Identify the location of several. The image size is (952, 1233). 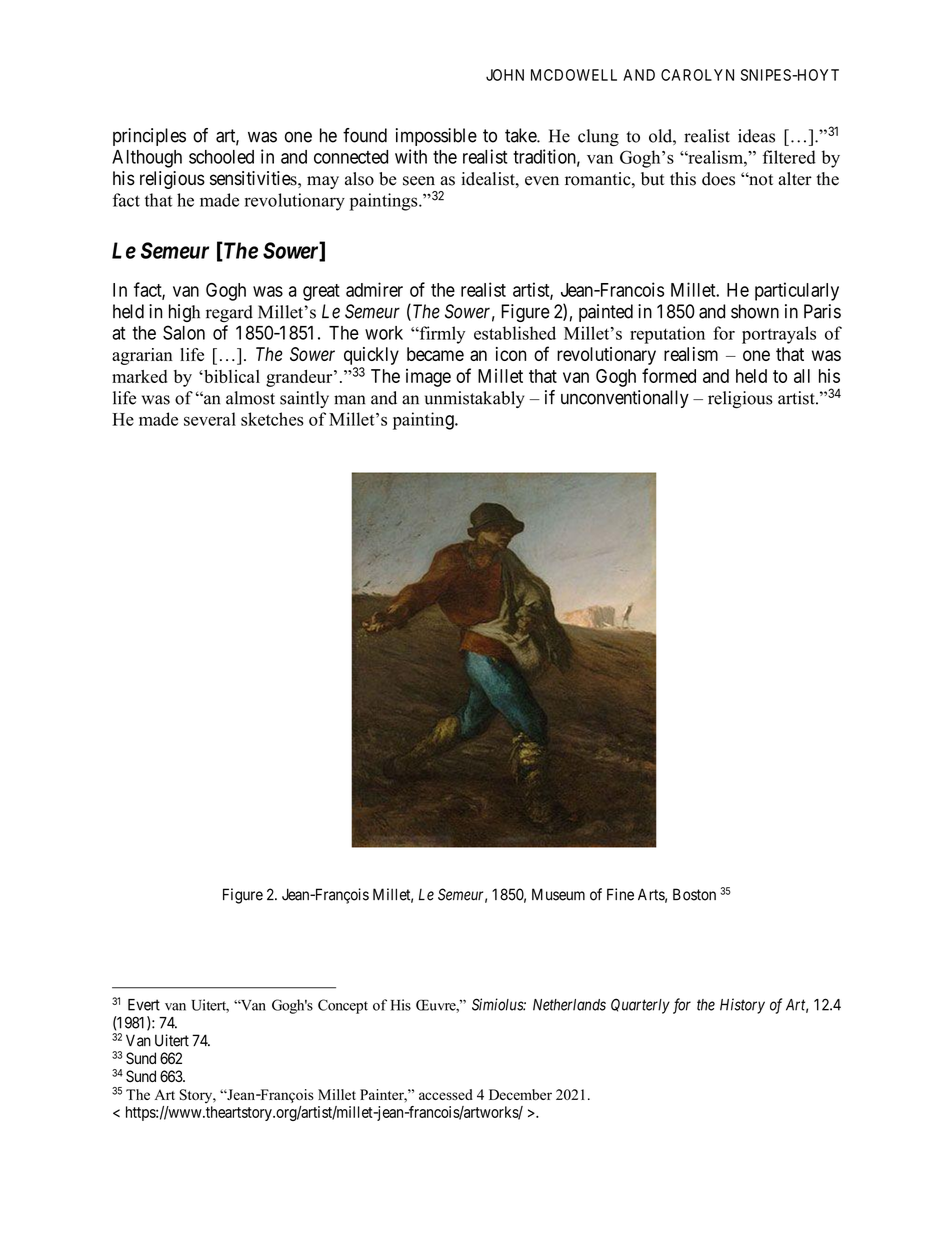
(210, 419).
